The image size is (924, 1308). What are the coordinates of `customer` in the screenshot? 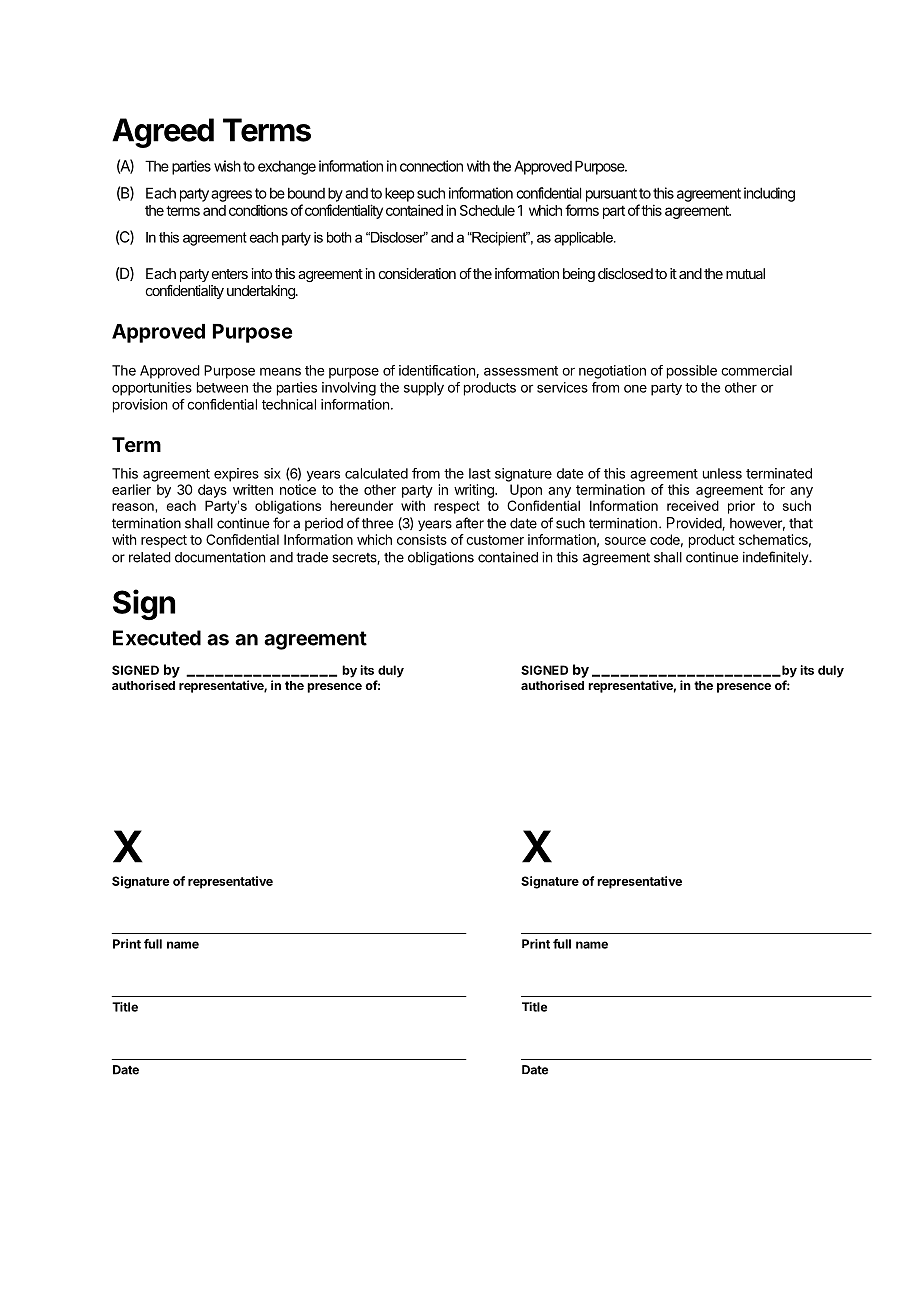 It's located at (495, 540).
